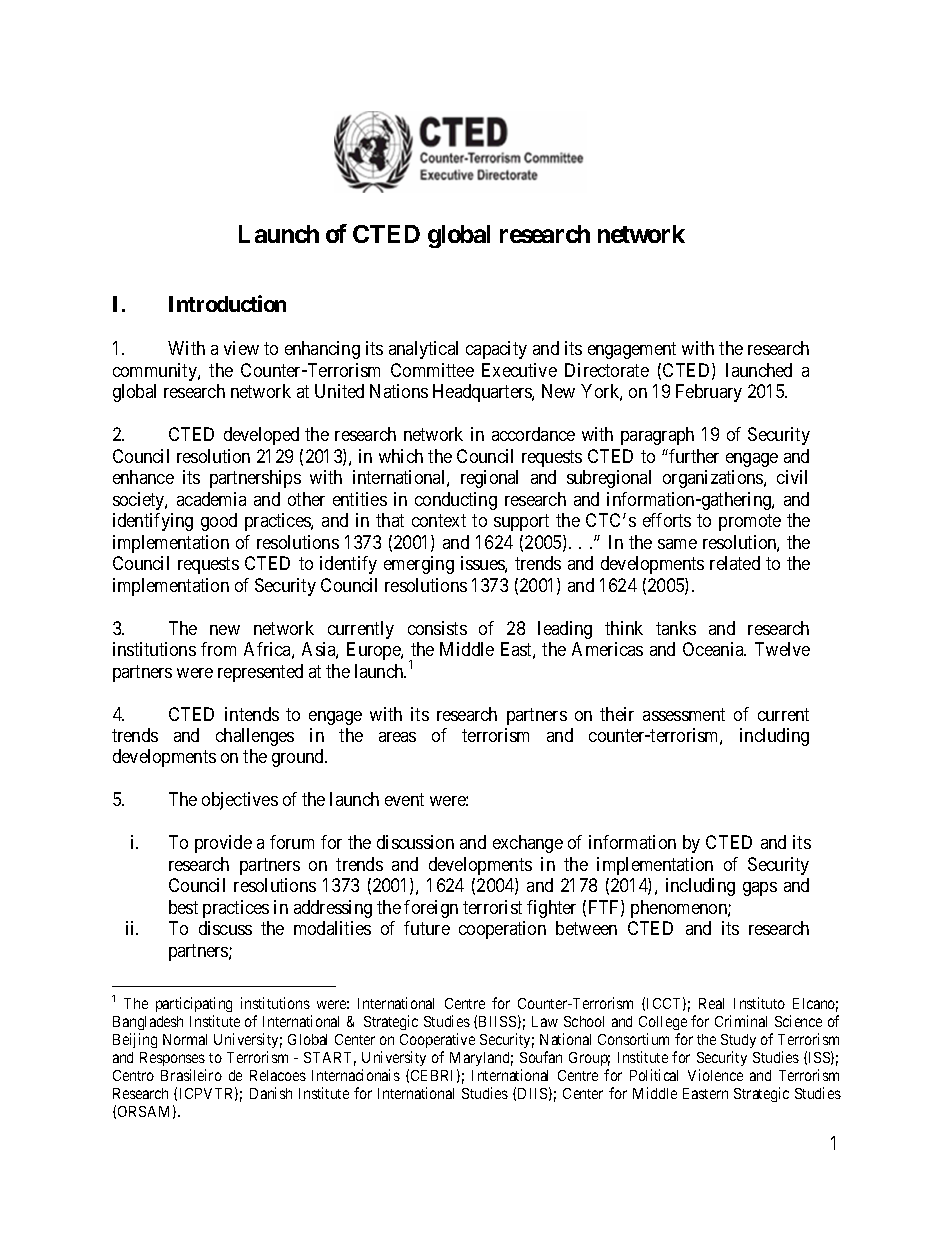 This screenshot has width=952, height=1233. What do you see at coordinates (750, 522) in the screenshot?
I see `promote` at bounding box center [750, 522].
